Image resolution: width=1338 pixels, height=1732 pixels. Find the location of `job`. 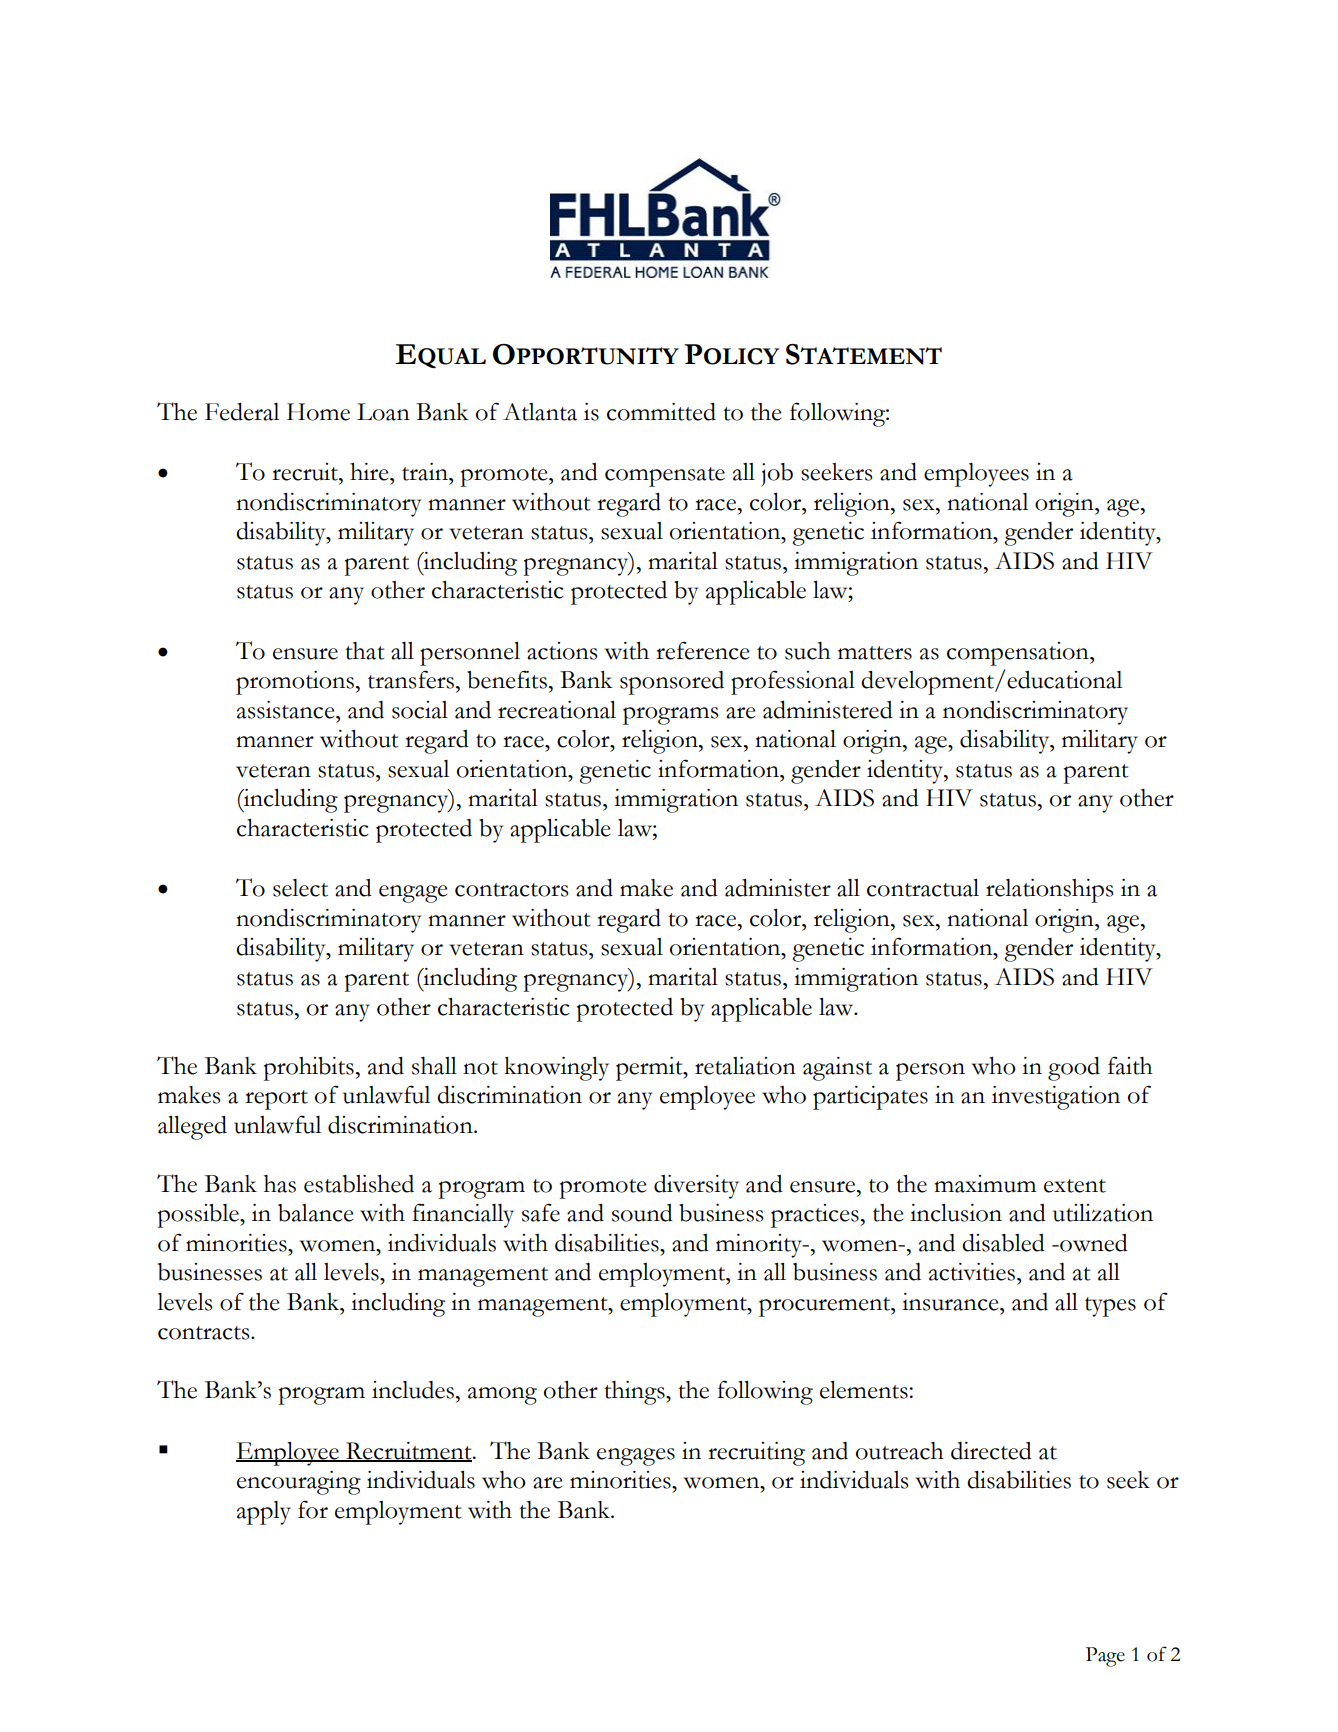

job is located at coordinates (777, 474).
